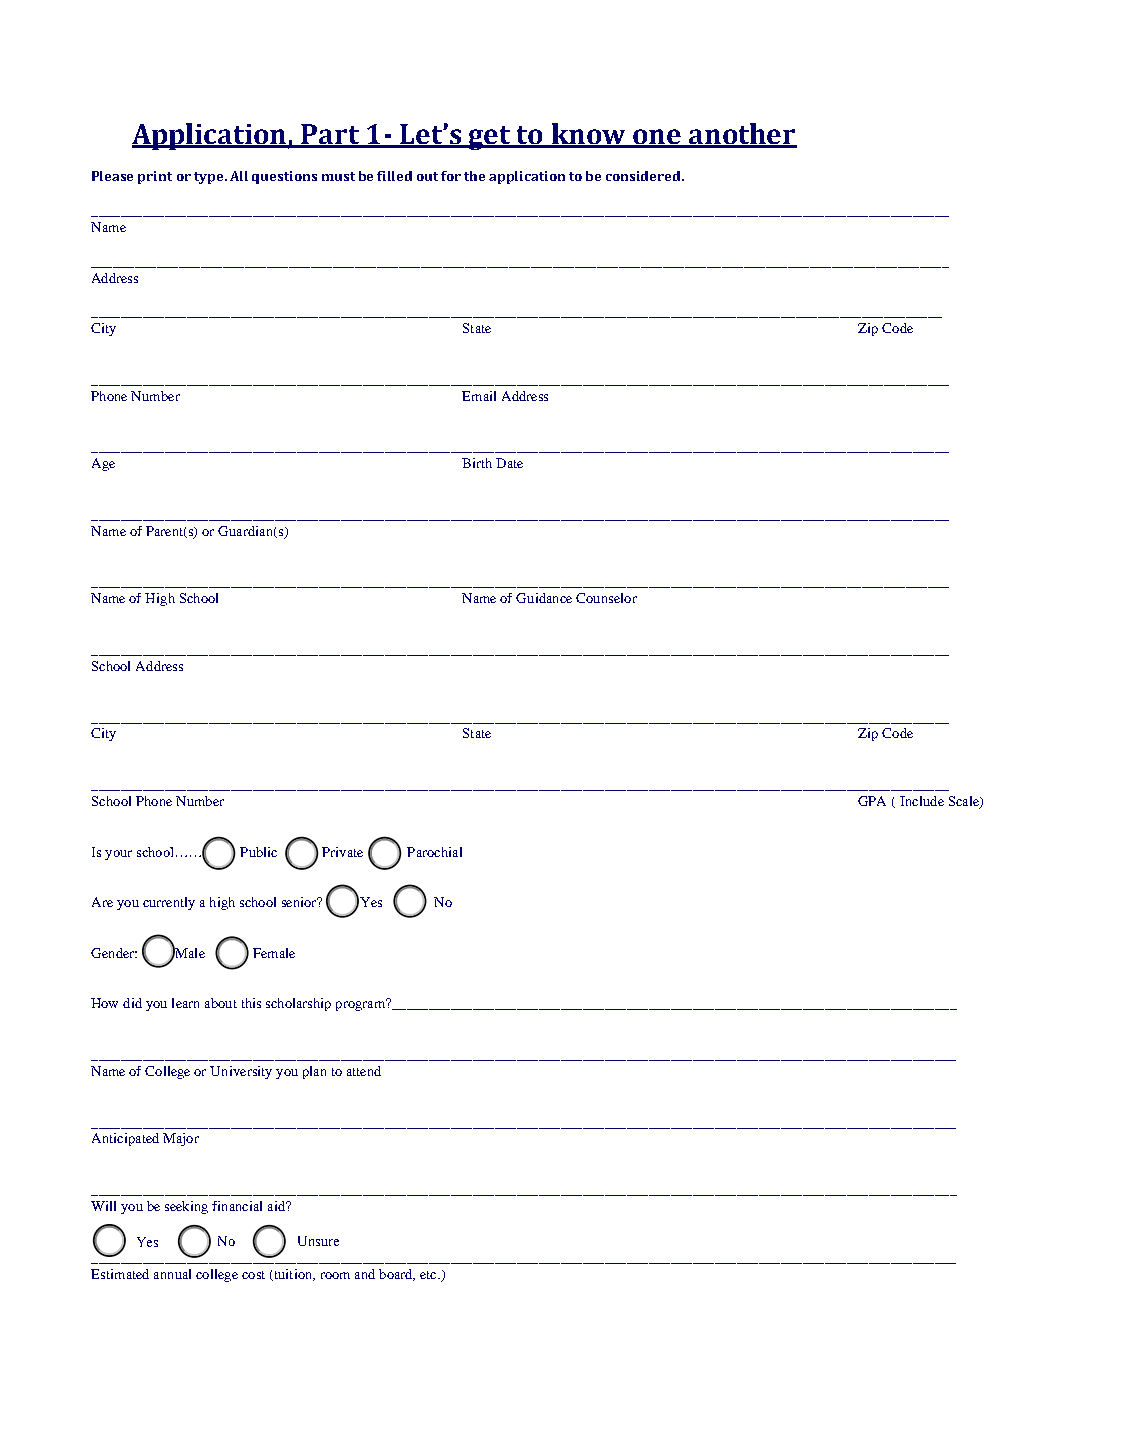 Image resolution: width=1122 pixels, height=1453 pixels. Describe the element at coordinates (434, 852) in the screenshot. I see `Parochial` at that location.
